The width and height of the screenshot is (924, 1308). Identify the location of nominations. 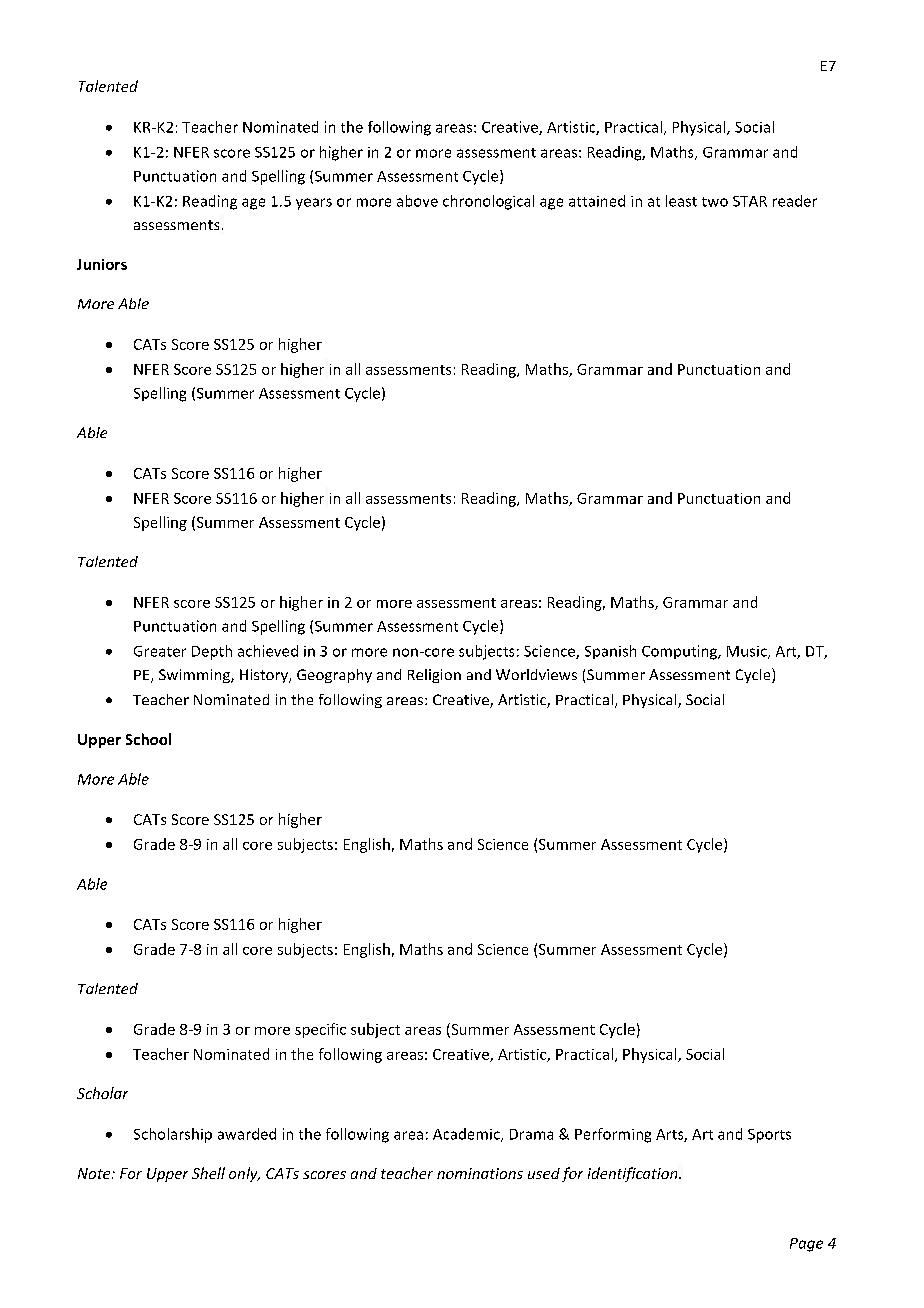
(480, 1173).
